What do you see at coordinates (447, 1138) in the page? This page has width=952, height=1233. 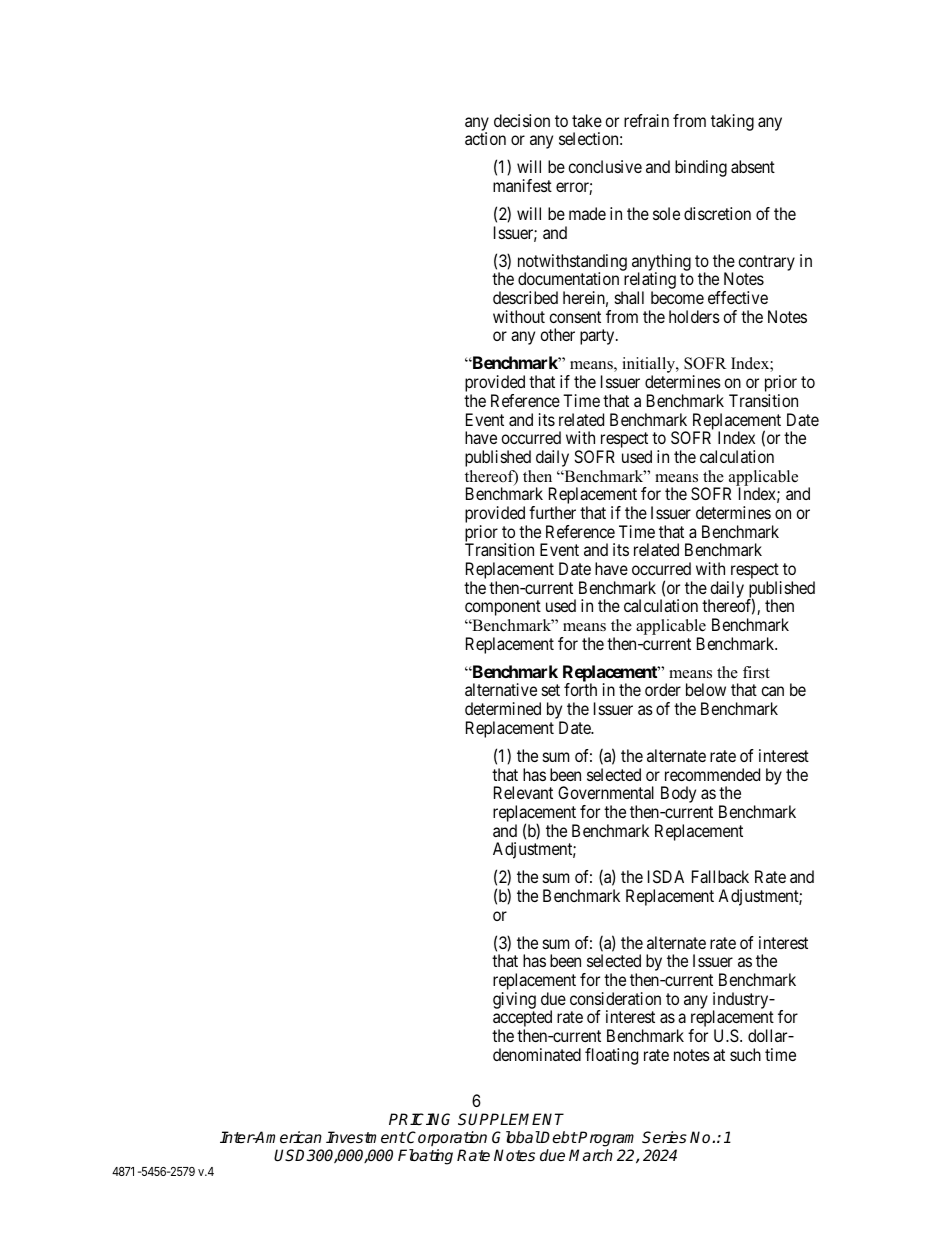 I see `Corporation` at bounding box center [447, 1138].
